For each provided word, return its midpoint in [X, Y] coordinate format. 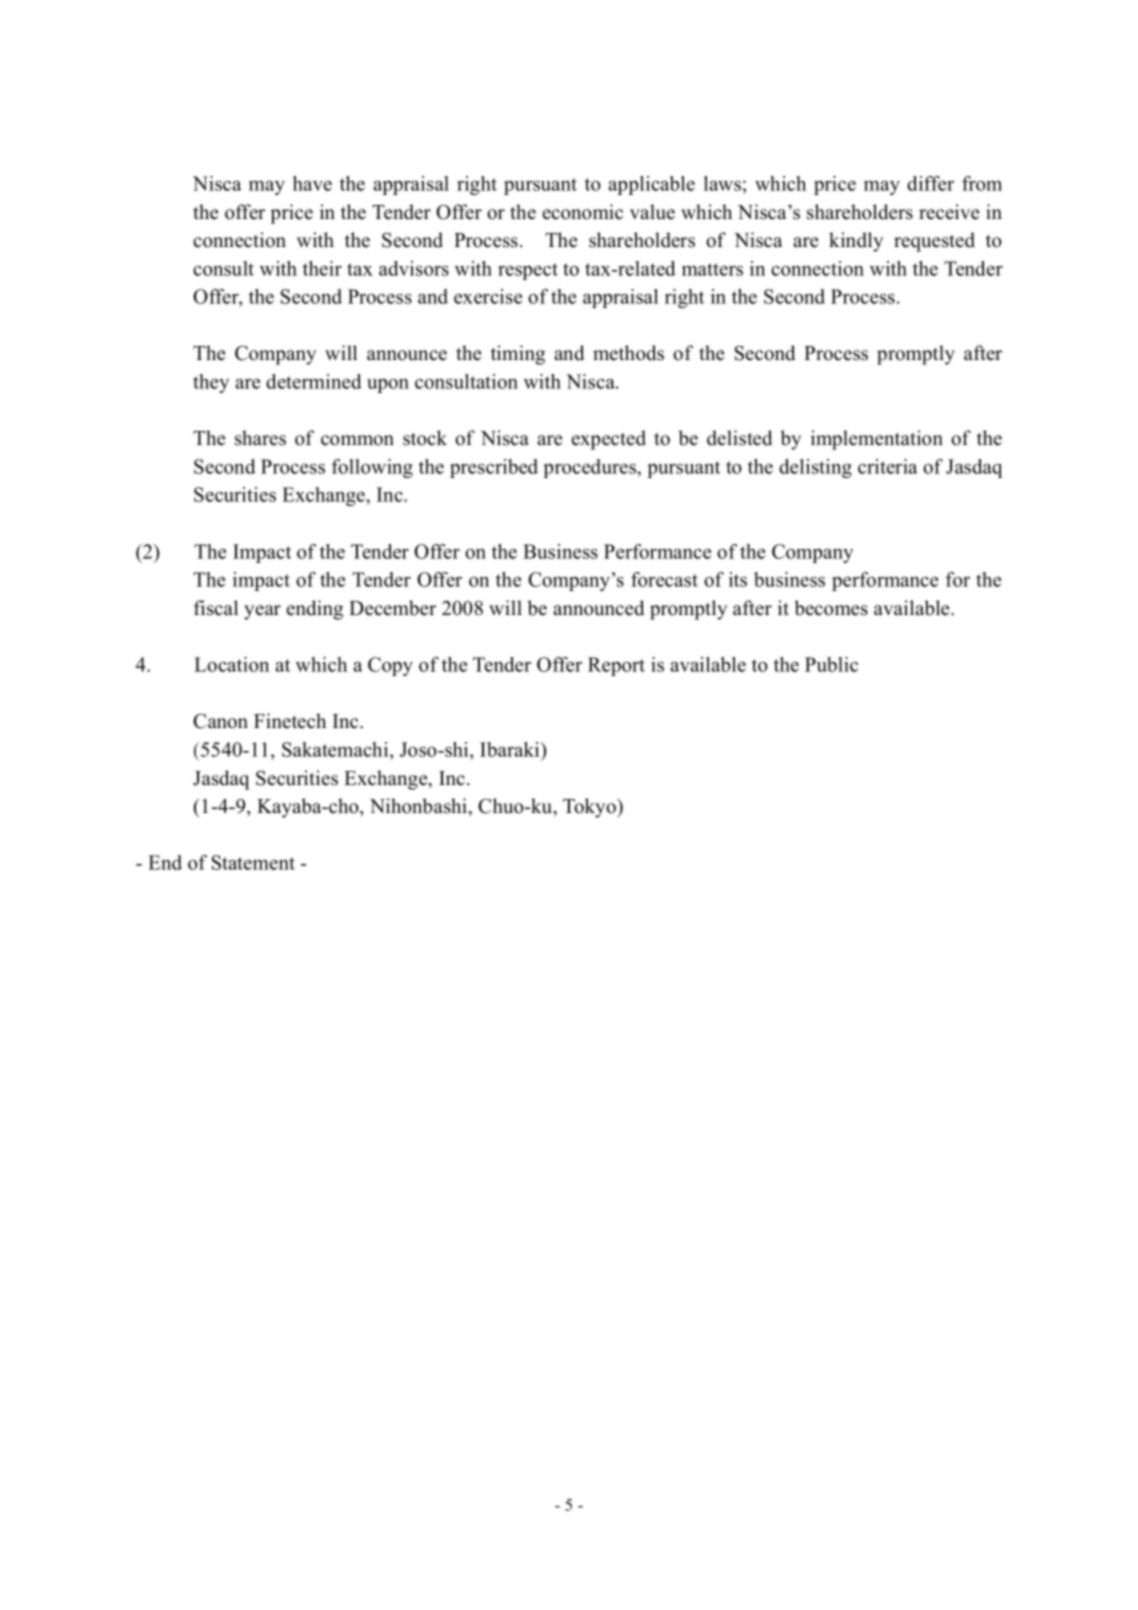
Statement [253, 862]
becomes [831, 608]
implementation [877, 440]
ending [314, 610]
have [312, 183]
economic [582, 212]
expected [608, 440]
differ [930, 183]
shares [260, 438]
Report [616, 666]
